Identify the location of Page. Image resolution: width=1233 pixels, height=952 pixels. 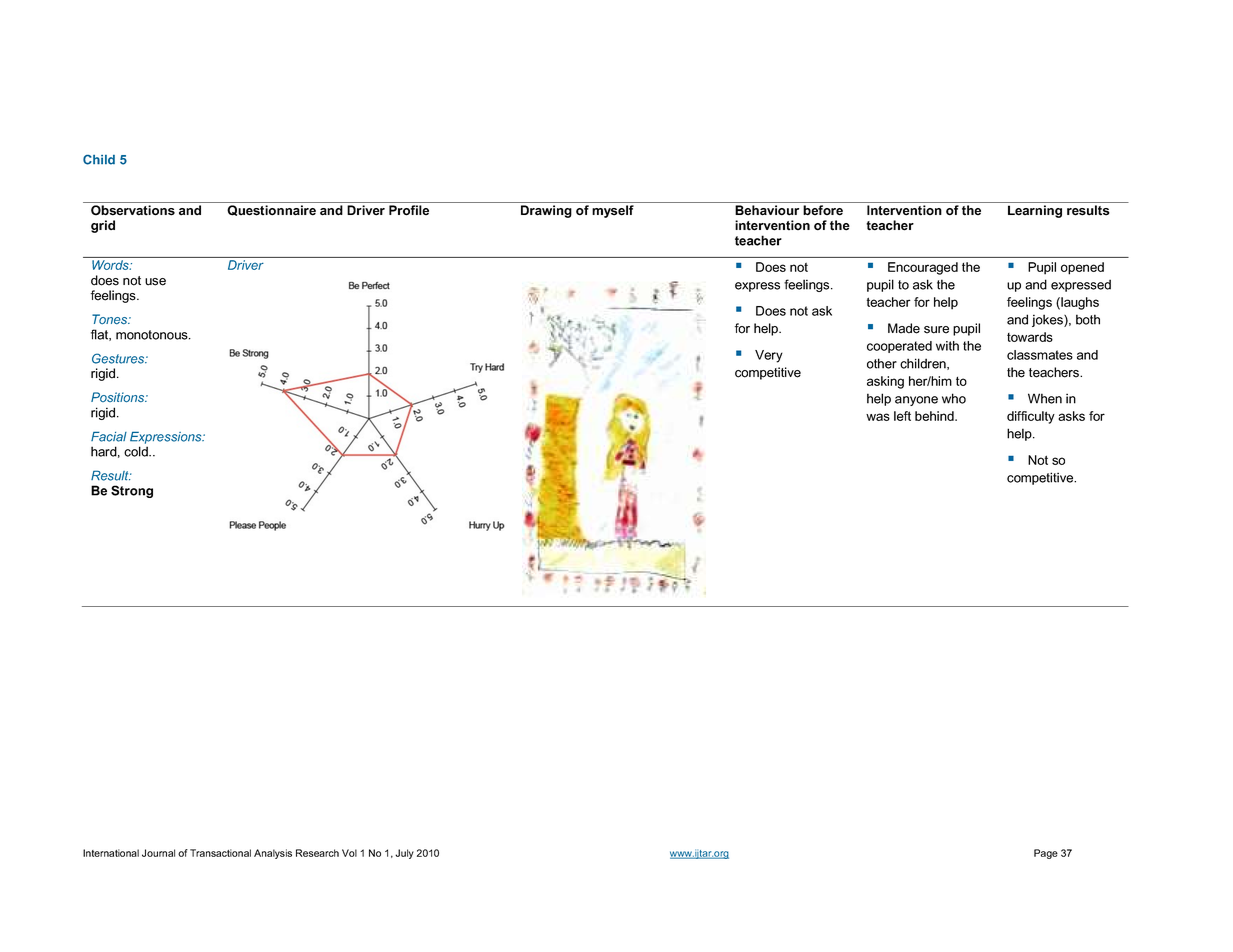
(1046, 854).
